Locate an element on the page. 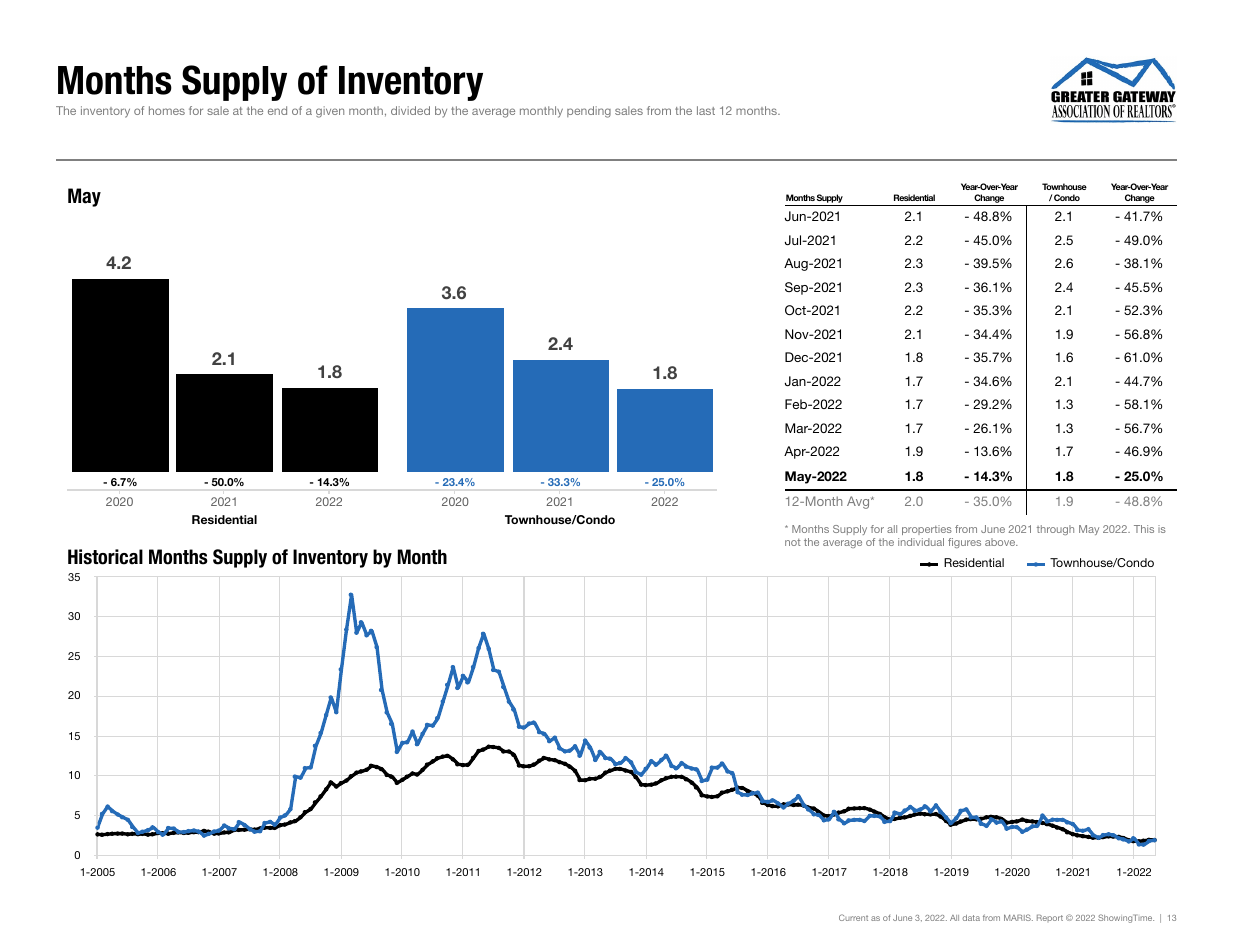 Image resolution: width=1233 pixels, height=952 pixels. data is located at coordinates (971, 918).
